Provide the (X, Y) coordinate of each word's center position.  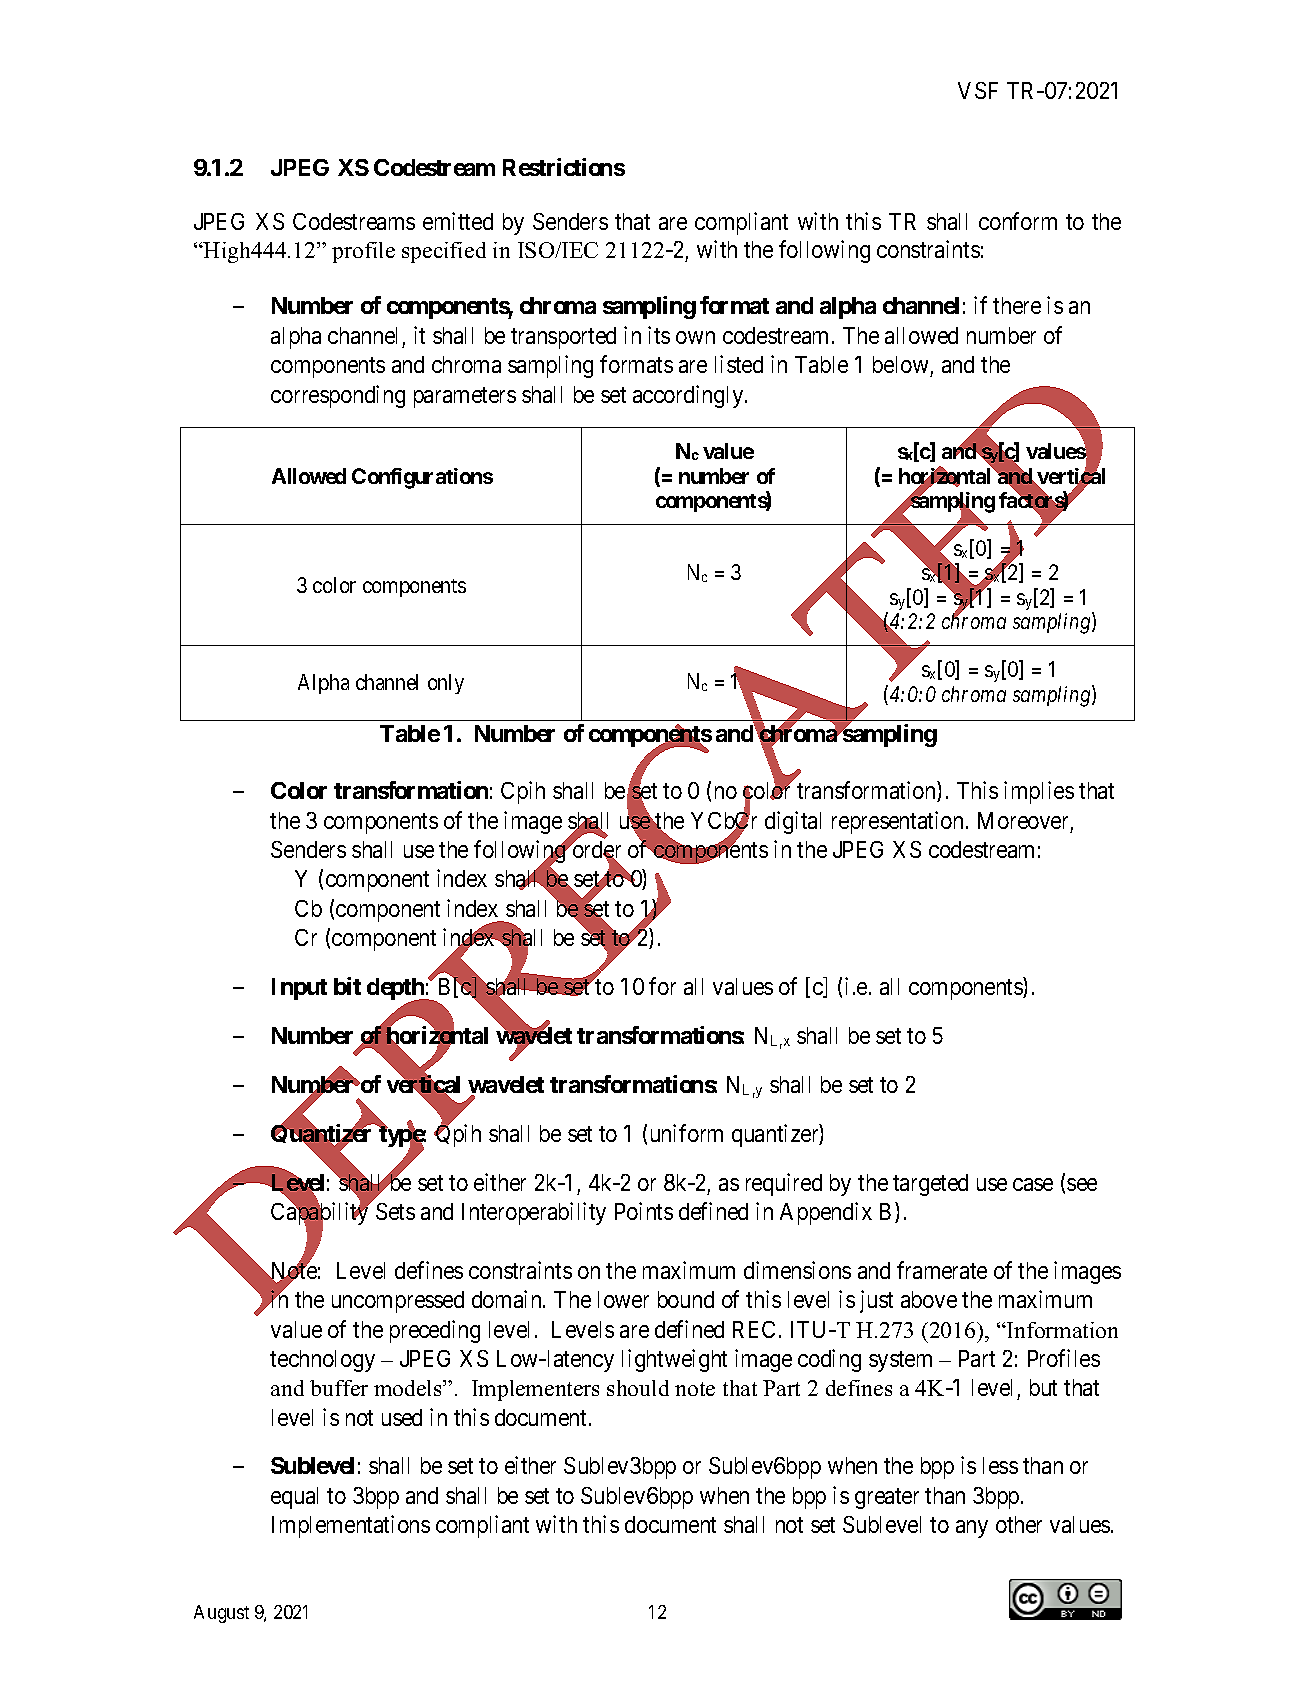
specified (444, 252)
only (446, 684)
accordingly (689, 396)
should (638, 1388)
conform (1018, 221)
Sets (395, 1211)
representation (899, 822)
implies (1039, 792)
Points (644, 1211)
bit (347, 986)
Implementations (351, 1526)
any (972, 1529)
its (659, 335)
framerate (942, 1270)
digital (793, 822)
